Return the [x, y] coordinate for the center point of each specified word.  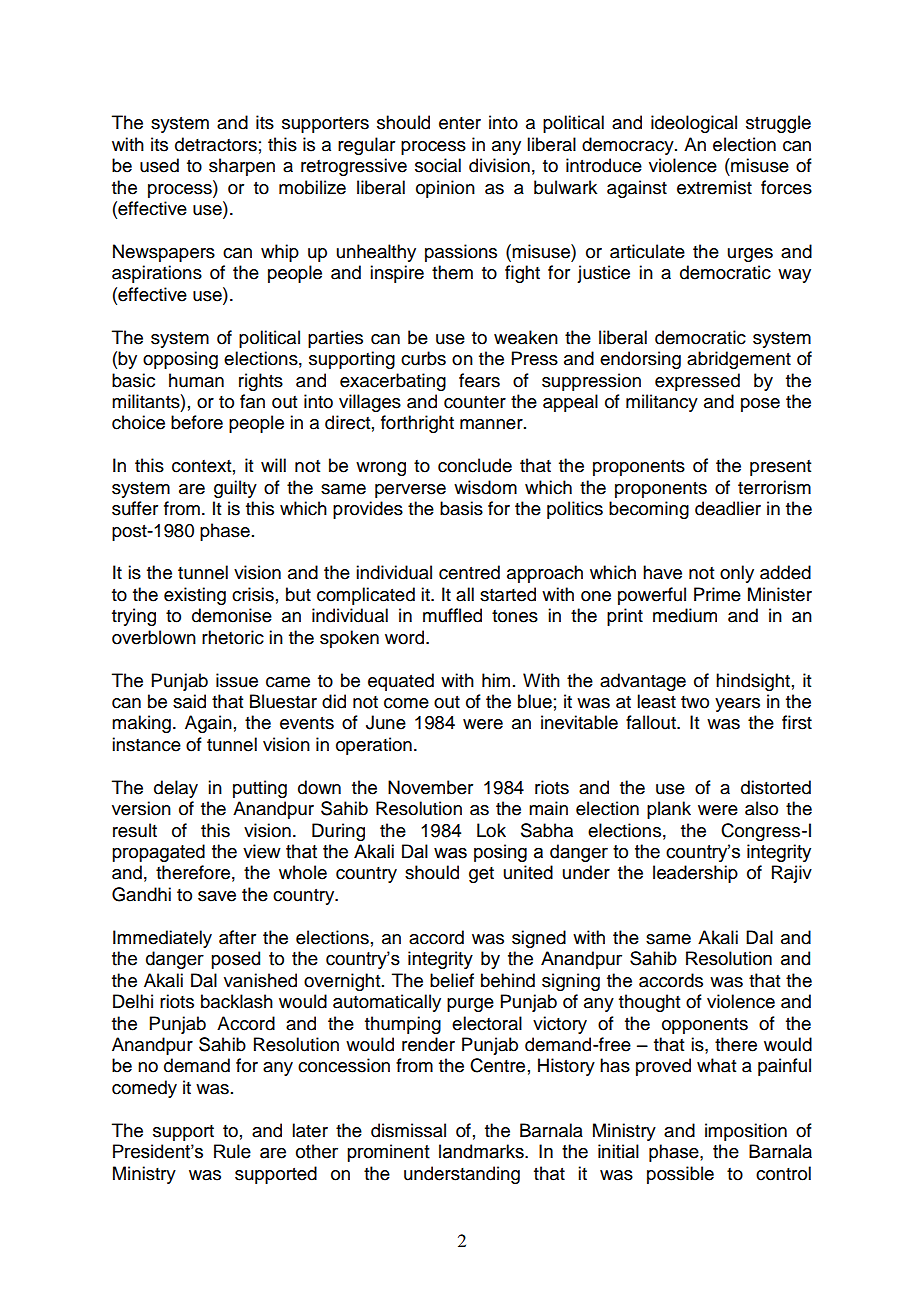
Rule [232, 1151]
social [438, 165]
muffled [452, 615]
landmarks [482, 1151]
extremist [714, 187]
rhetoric [233, 637]
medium [685, 615]
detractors [216, 144]
